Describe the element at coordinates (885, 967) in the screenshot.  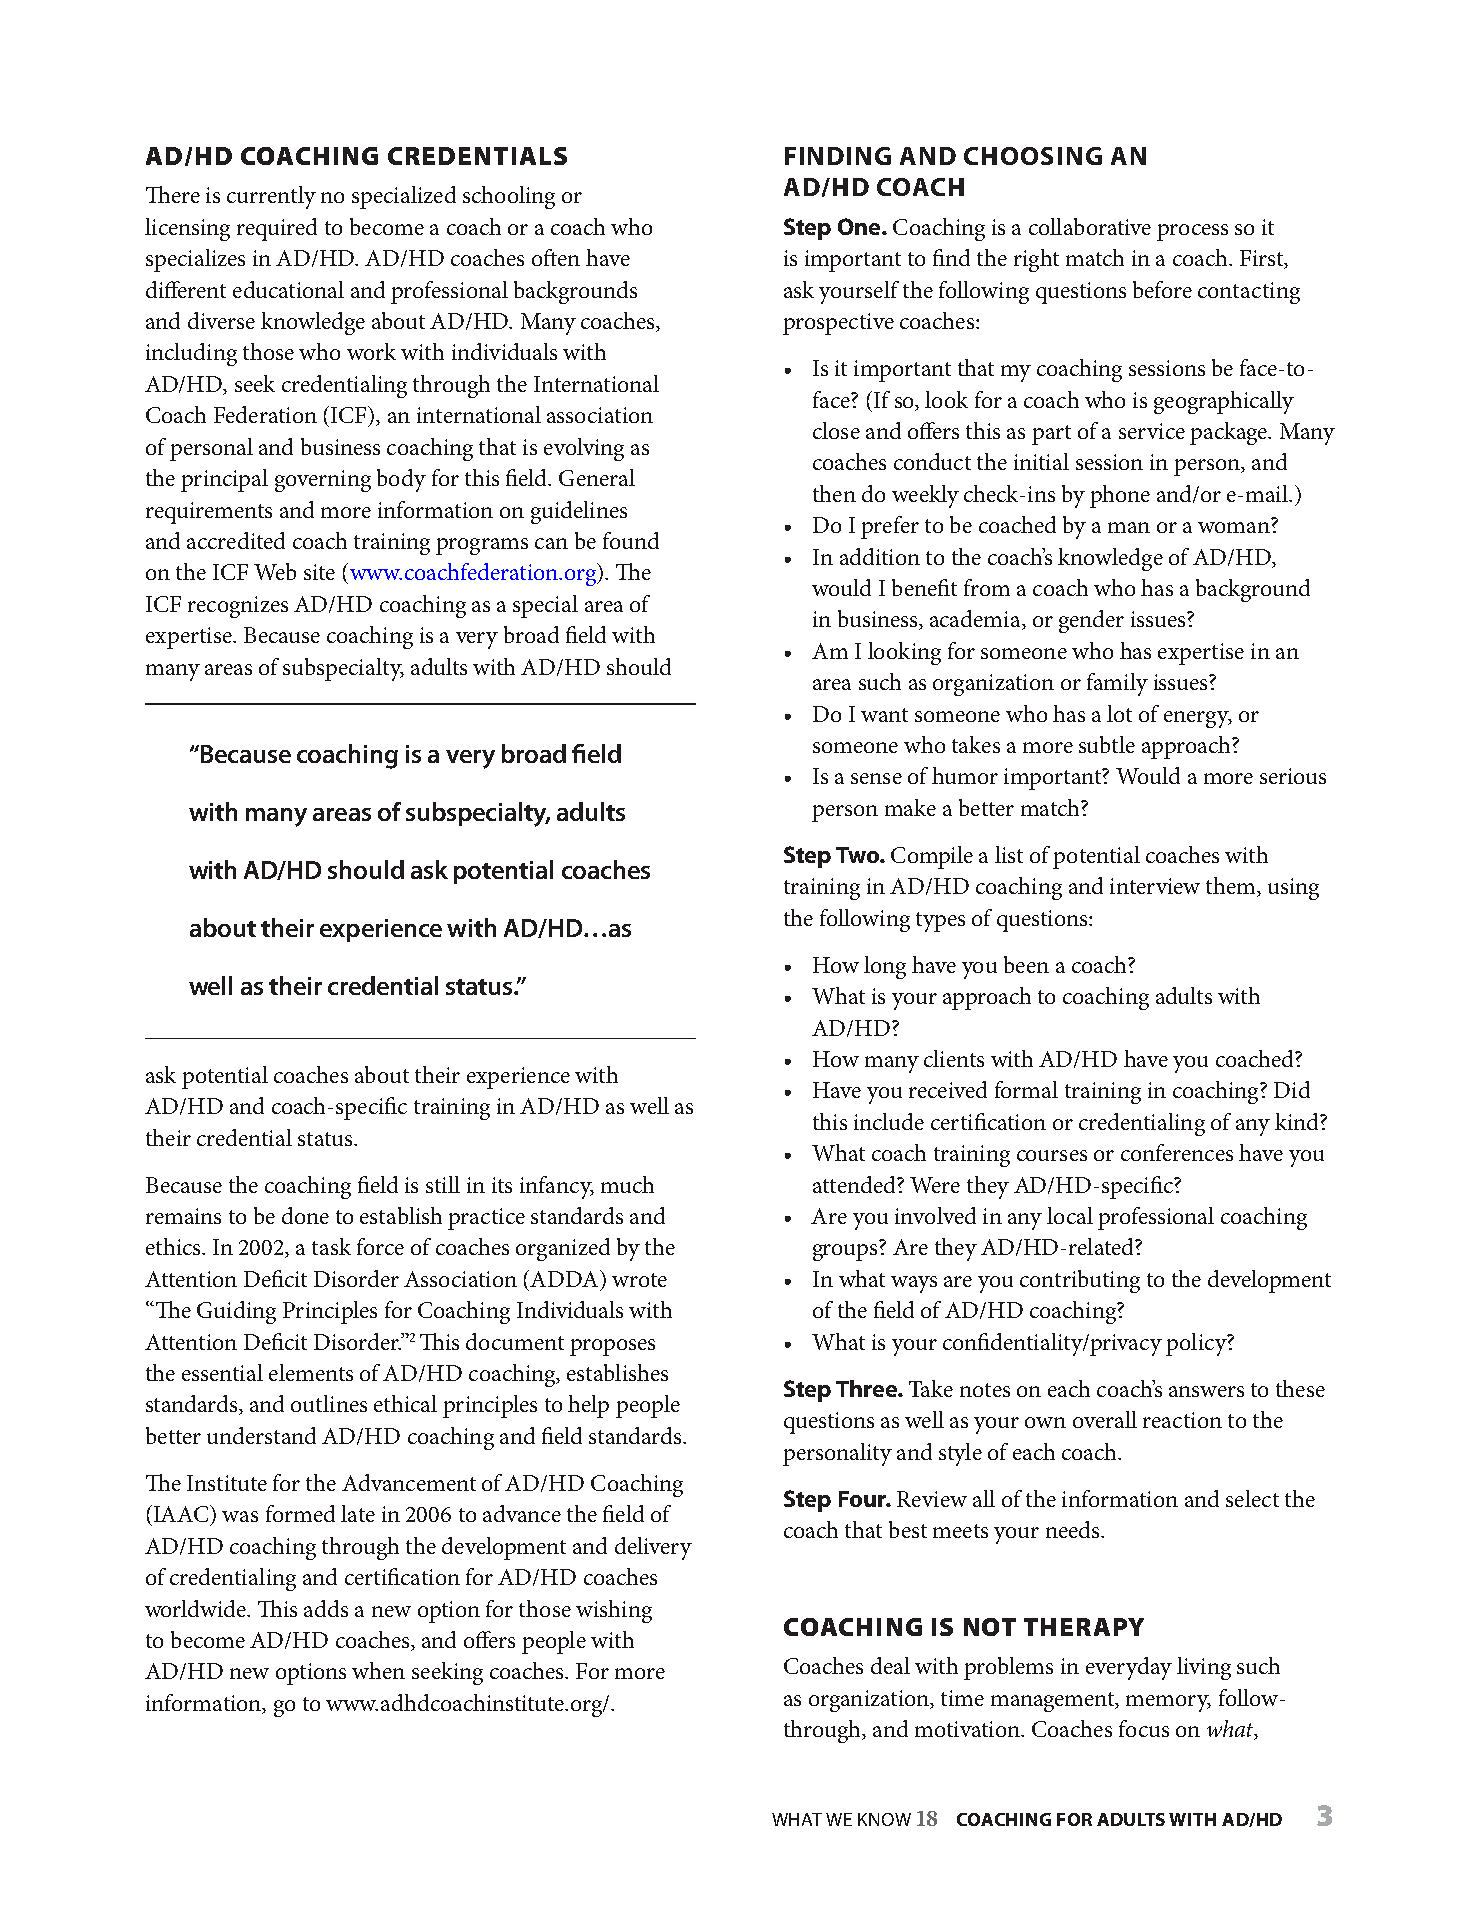
I see `long` at that location.
